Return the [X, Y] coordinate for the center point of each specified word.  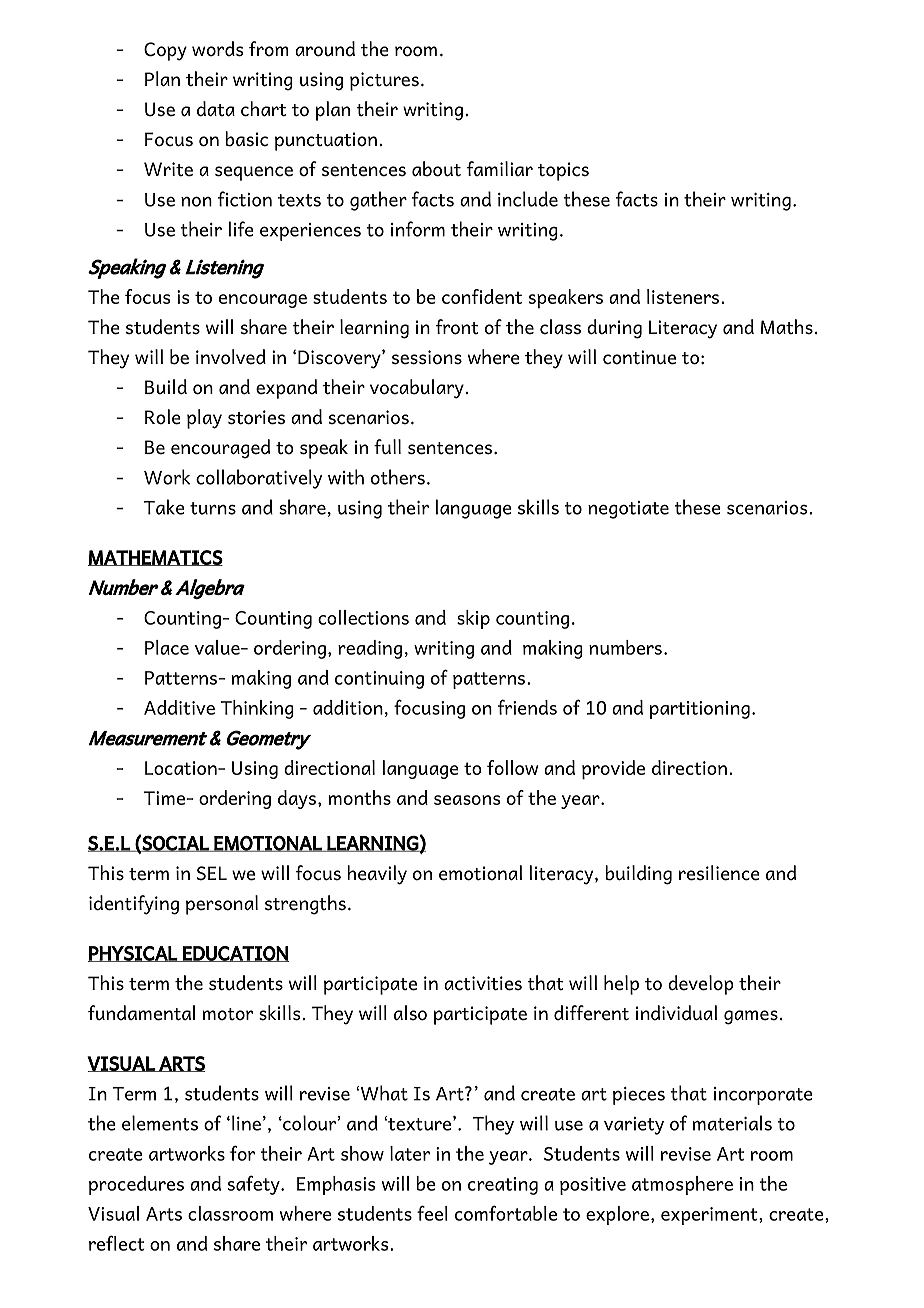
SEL [212, 873]
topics [563, 171]
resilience [719, 873]
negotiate [628, 510]
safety [255, 1185]
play [204, 419]
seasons [467, 800]
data [216, 109]
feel [432, 1213]
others [398, 477]
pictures [384, 81]
